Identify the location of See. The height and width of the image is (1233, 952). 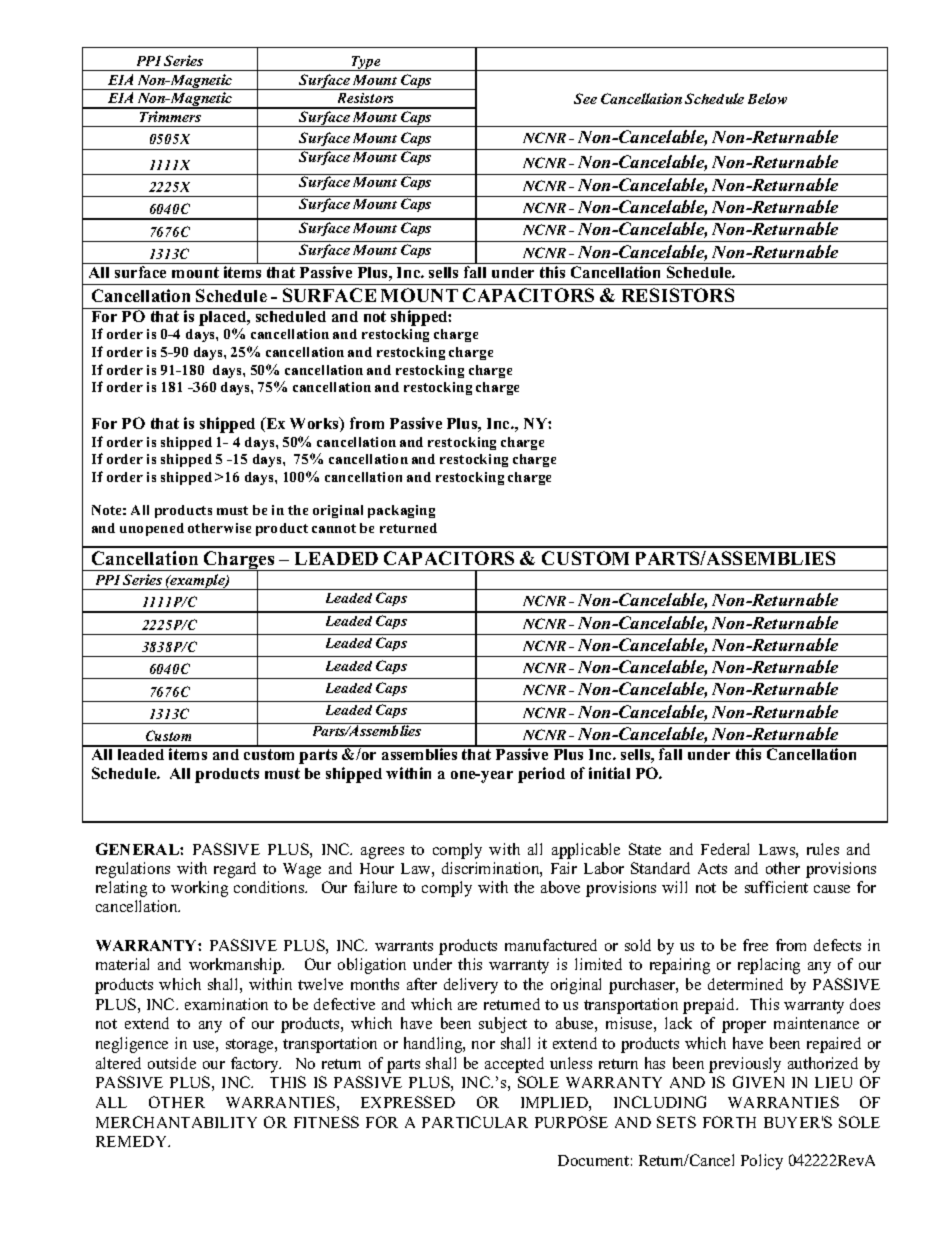
(585, 98).
